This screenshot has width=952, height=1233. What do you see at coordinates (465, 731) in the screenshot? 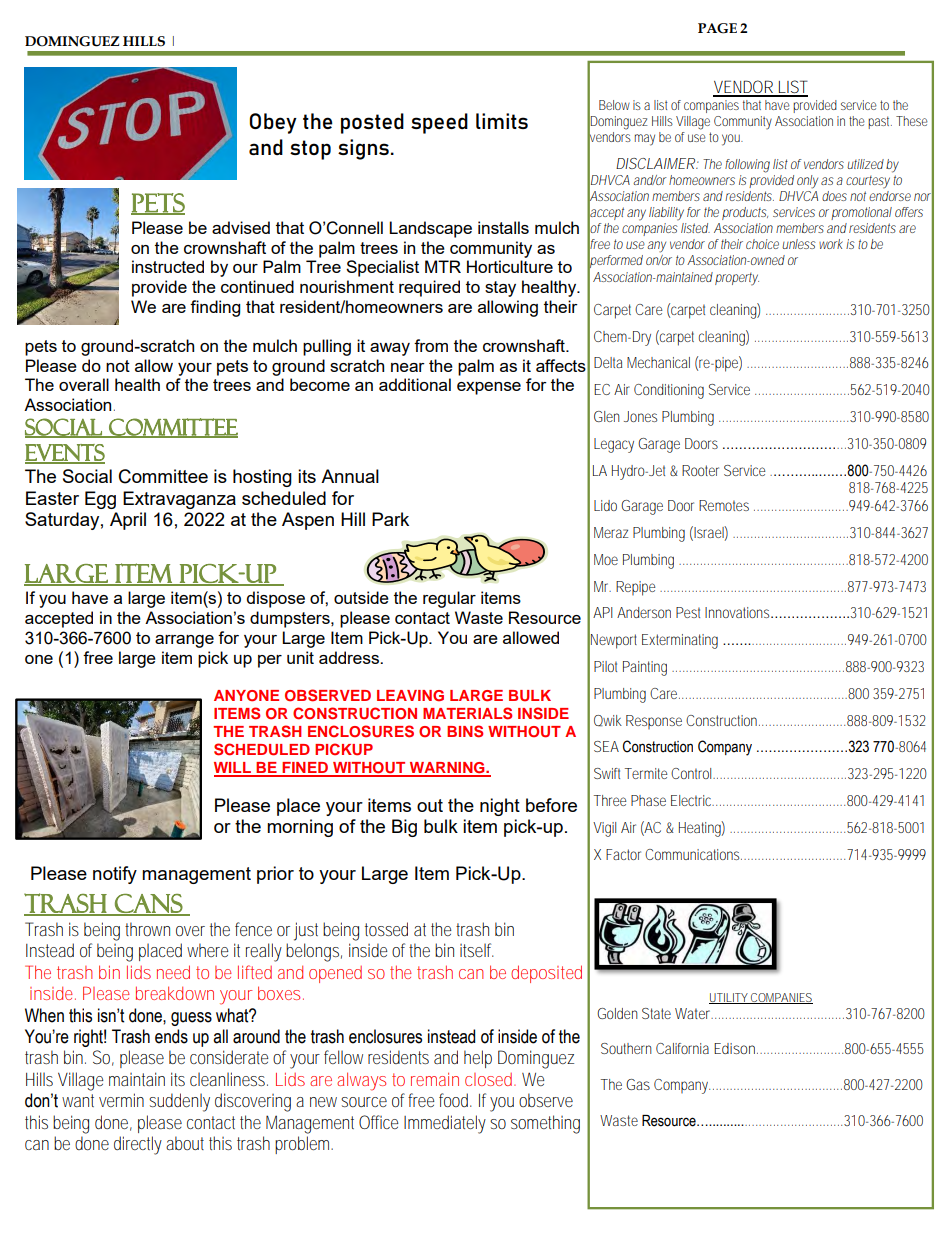
I see `BINS` at bounding box center [465, 731].
